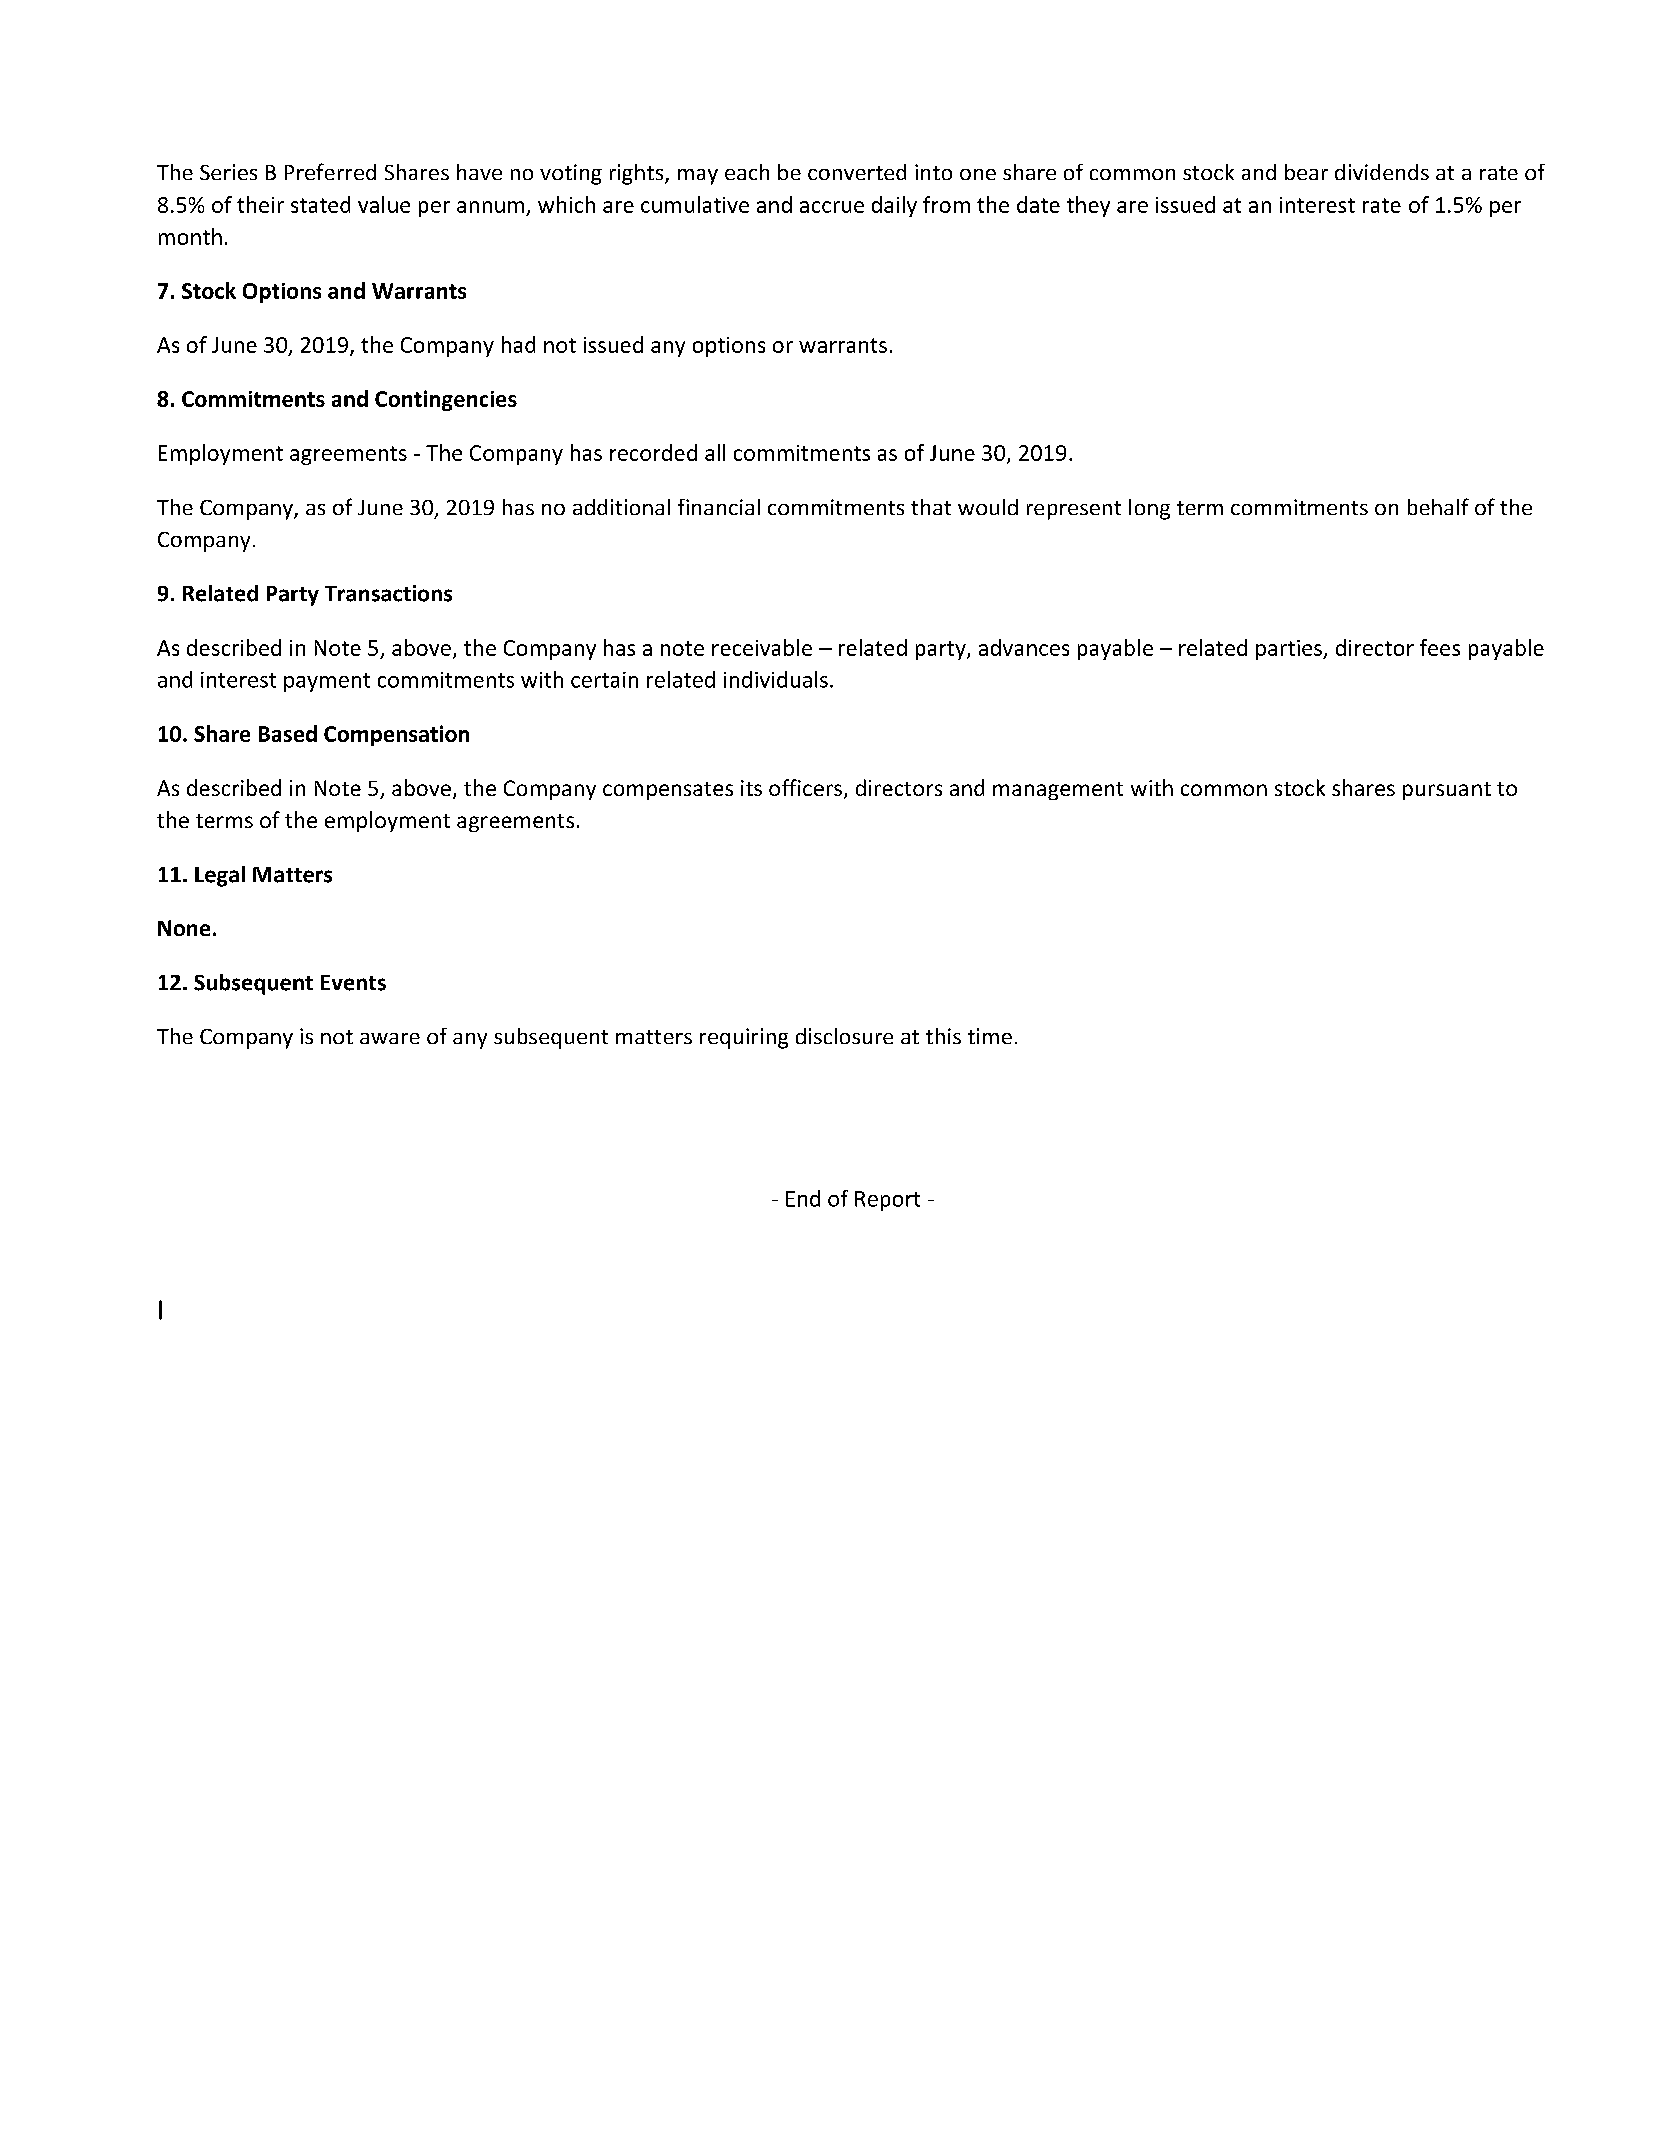 The height and width of the screenshot is (2156, 1666). I want to click on accrue, so click(832, 207).
